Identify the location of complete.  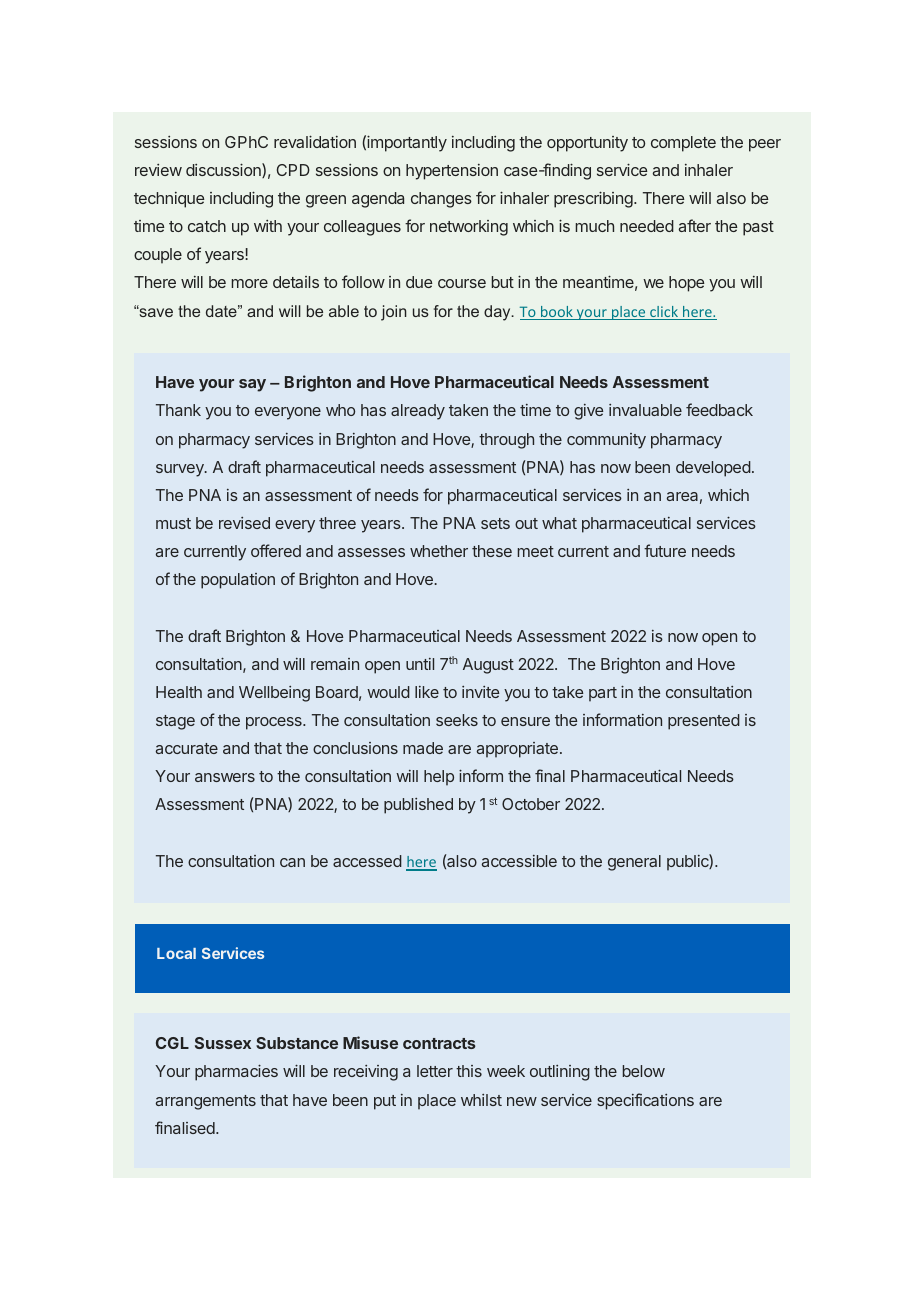
(683, 144).
